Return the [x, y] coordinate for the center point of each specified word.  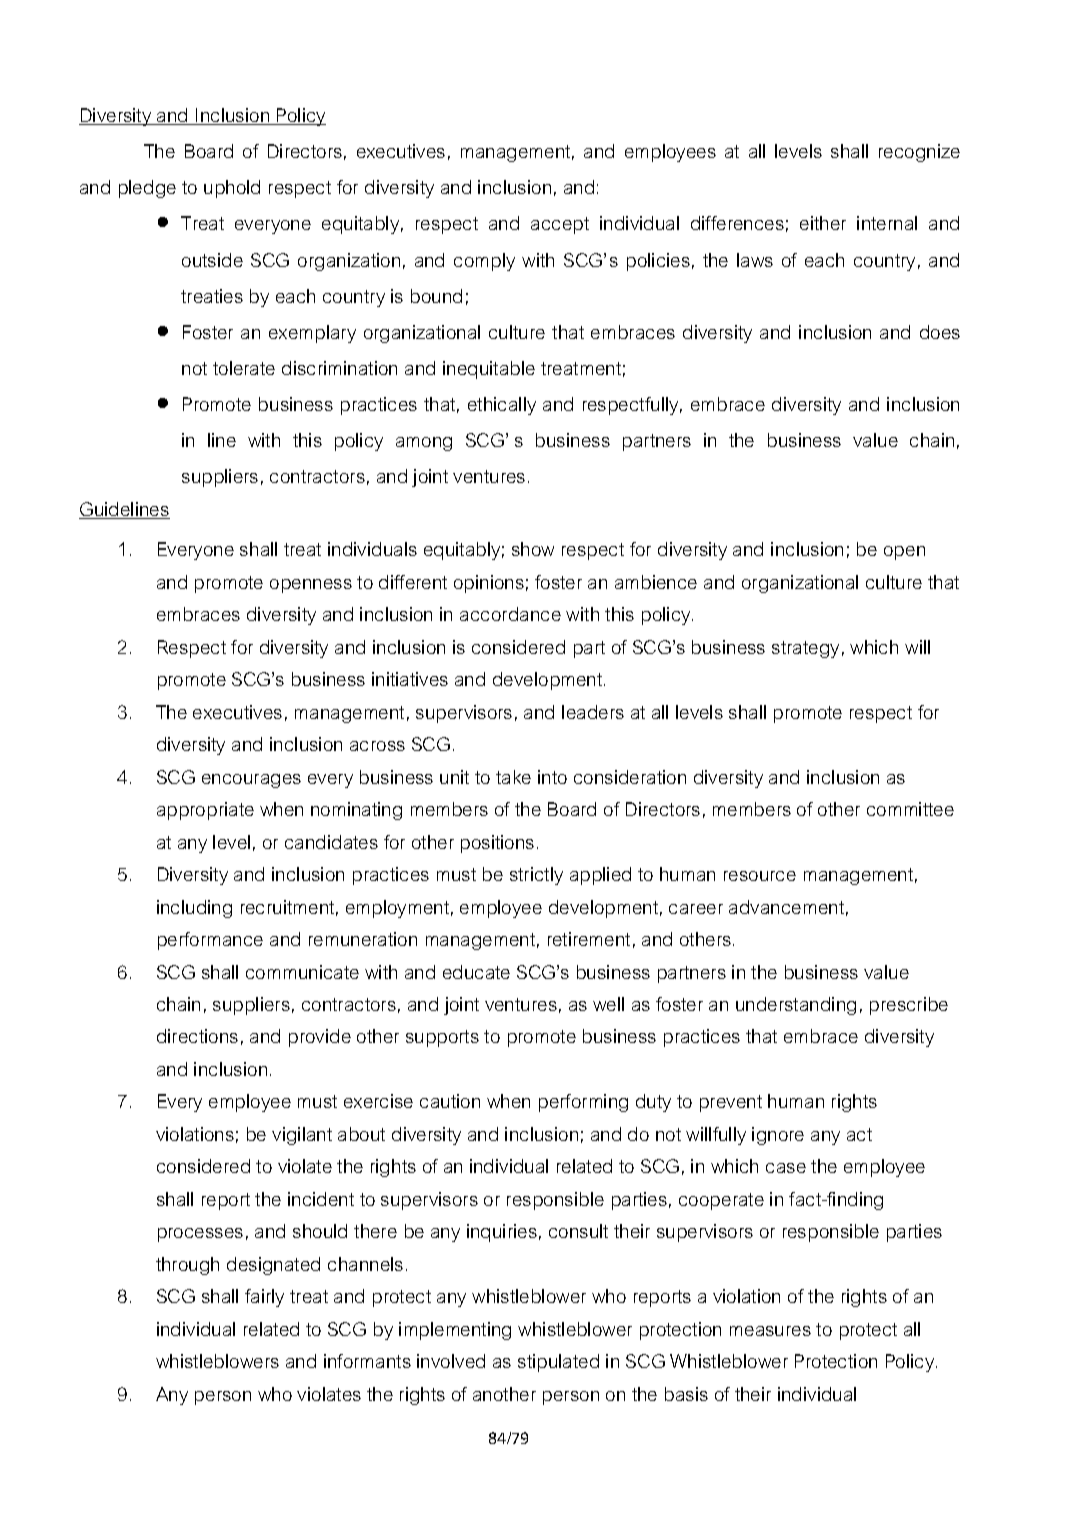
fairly [264, 1298]
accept [560, 225]
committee [910, 809]
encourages [251, 781]
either [823, 223]
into [552, 777]
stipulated [558, 1363]
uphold [232, 189]
